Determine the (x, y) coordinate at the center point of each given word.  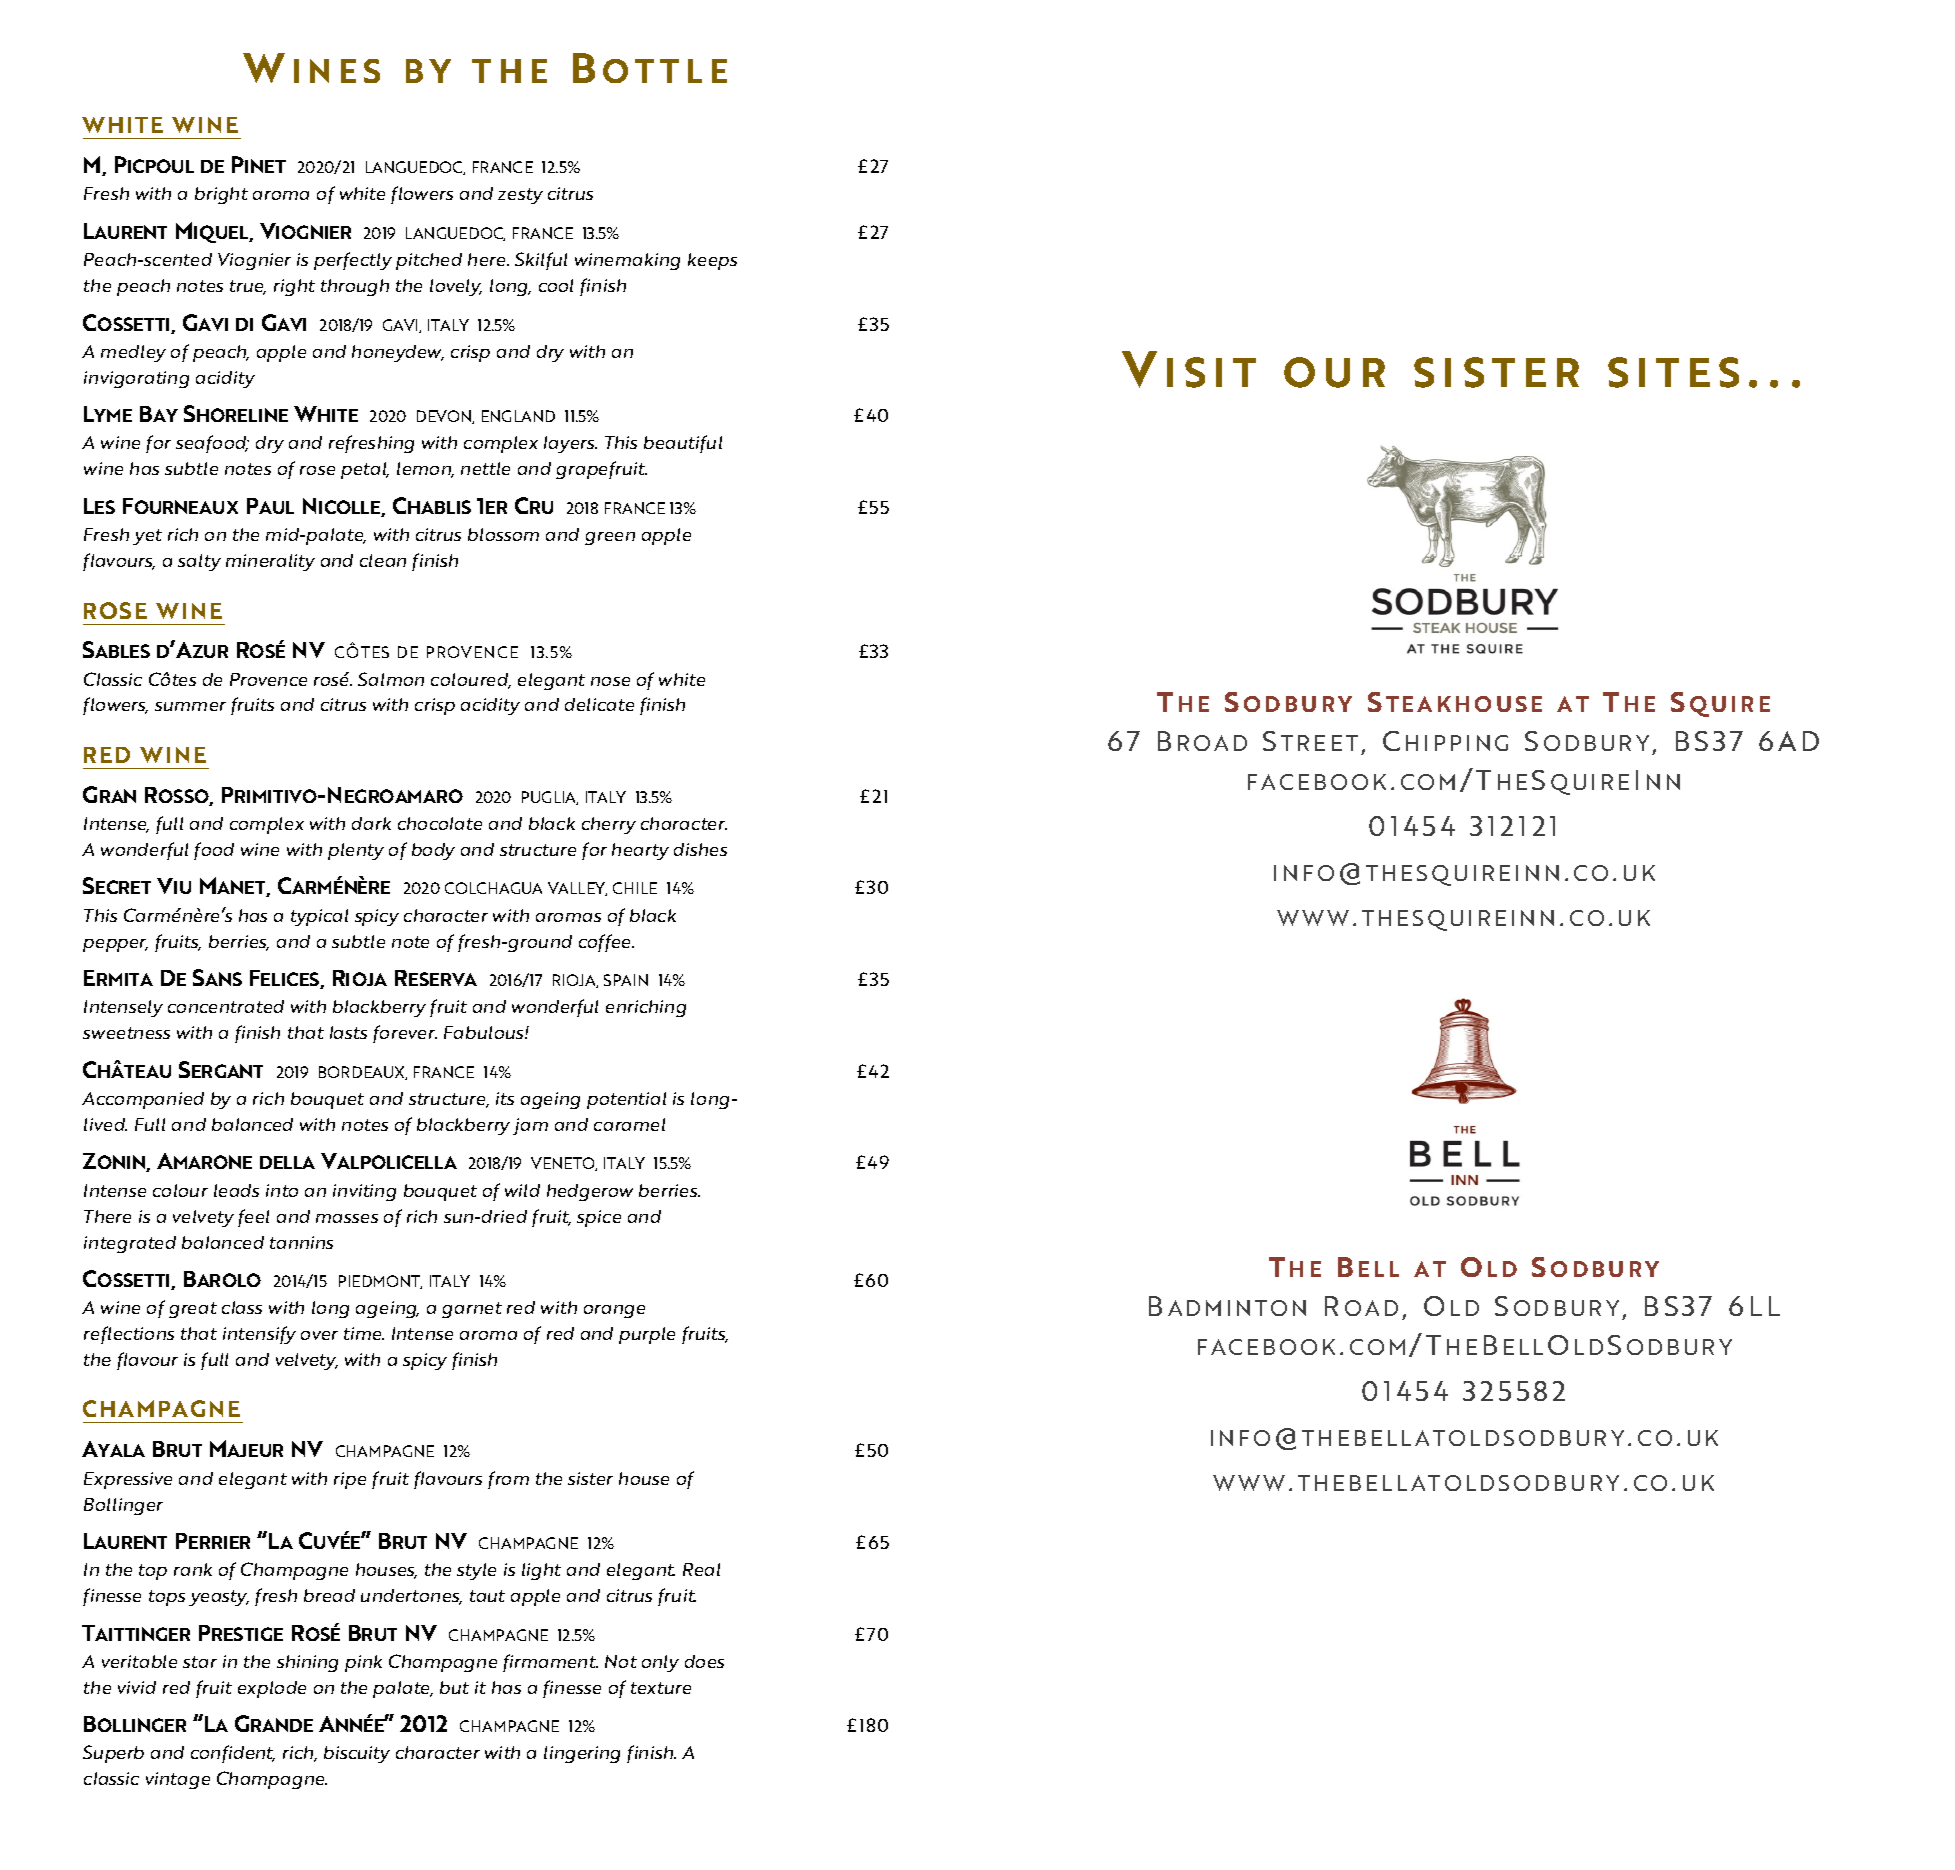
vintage (178, 1780)
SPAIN (626, 980)
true (248, 287)
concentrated (226, 1006)
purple (647, 1335)
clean (383, 560)
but (454, 1687)
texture (661, 1688)
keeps (712, 261)
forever (405, 1034)
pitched (429, 261)
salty (199, 562)
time (364, 1333)
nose (610, 681)
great (193, 1310)
